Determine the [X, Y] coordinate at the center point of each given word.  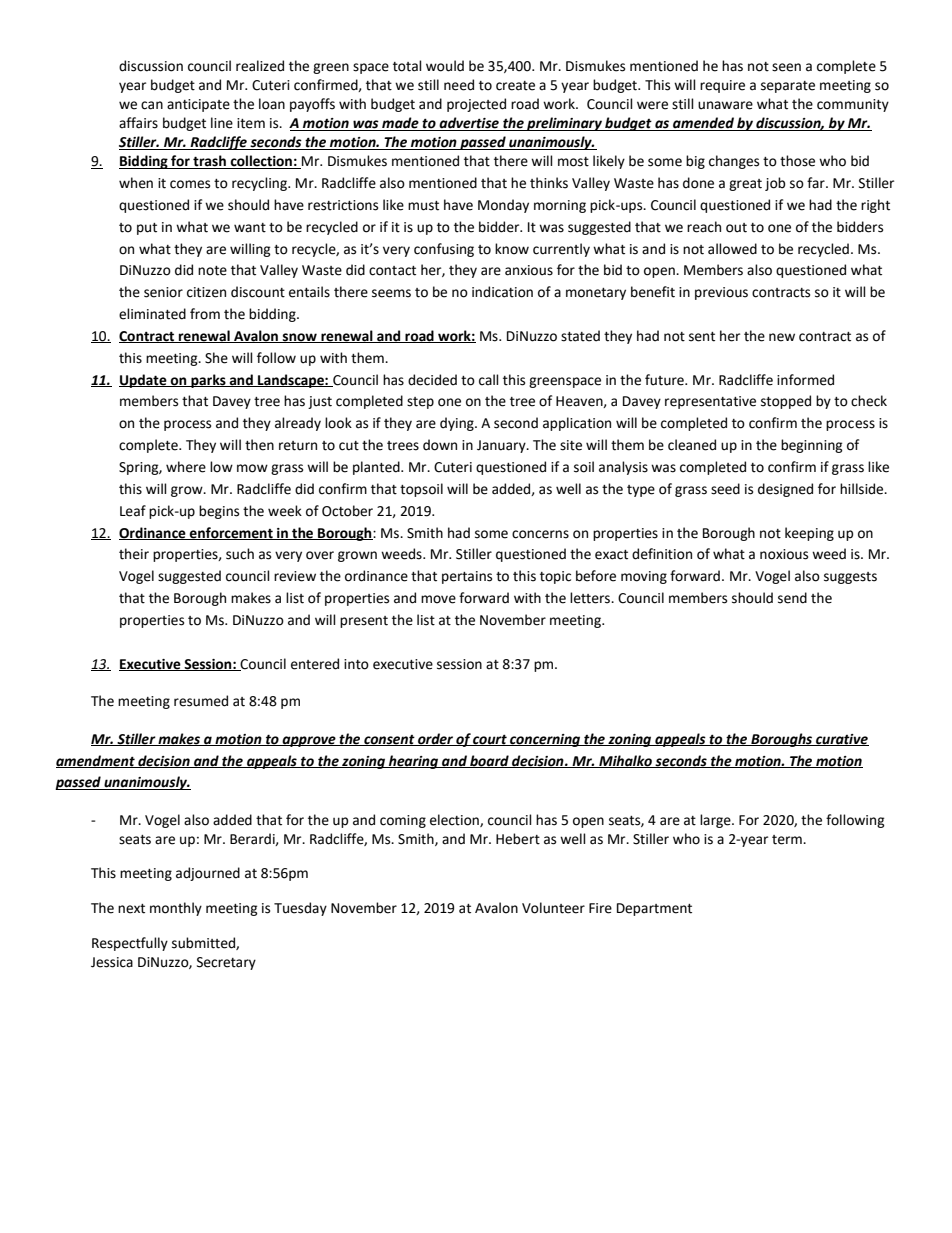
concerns [540, 534]
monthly [176, 909]
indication [502, 292]
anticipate [198, 105]
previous [721, 293]
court [490, 740]
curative [841, 740]
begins [219, 512]
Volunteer [553, 908]
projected [476, 105]
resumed [201, 701]
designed [785, 490]
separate [788, 87]
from [205, 314]
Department [654, 909]
